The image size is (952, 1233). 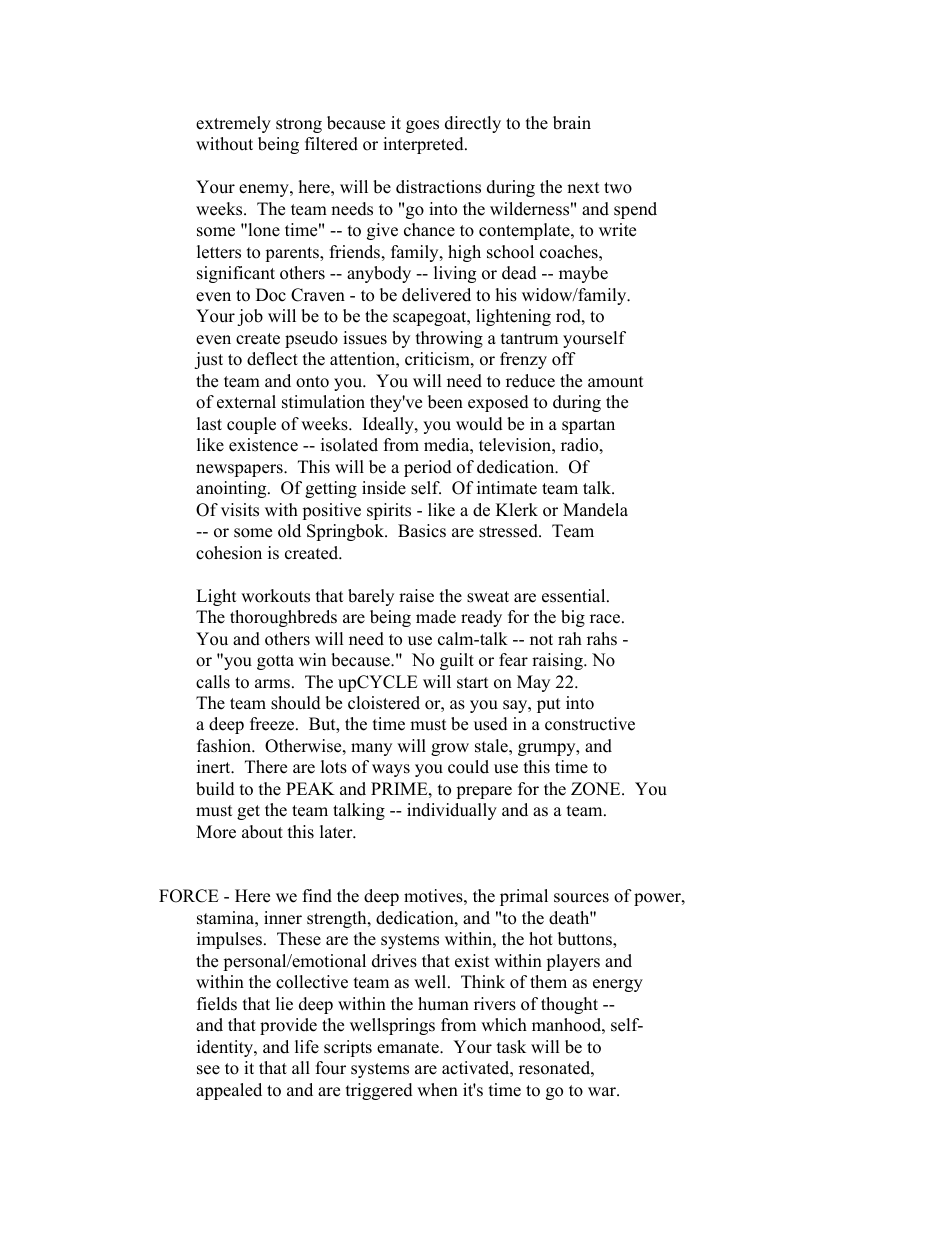 I want to click on raise, so click(x=416, y=596).
